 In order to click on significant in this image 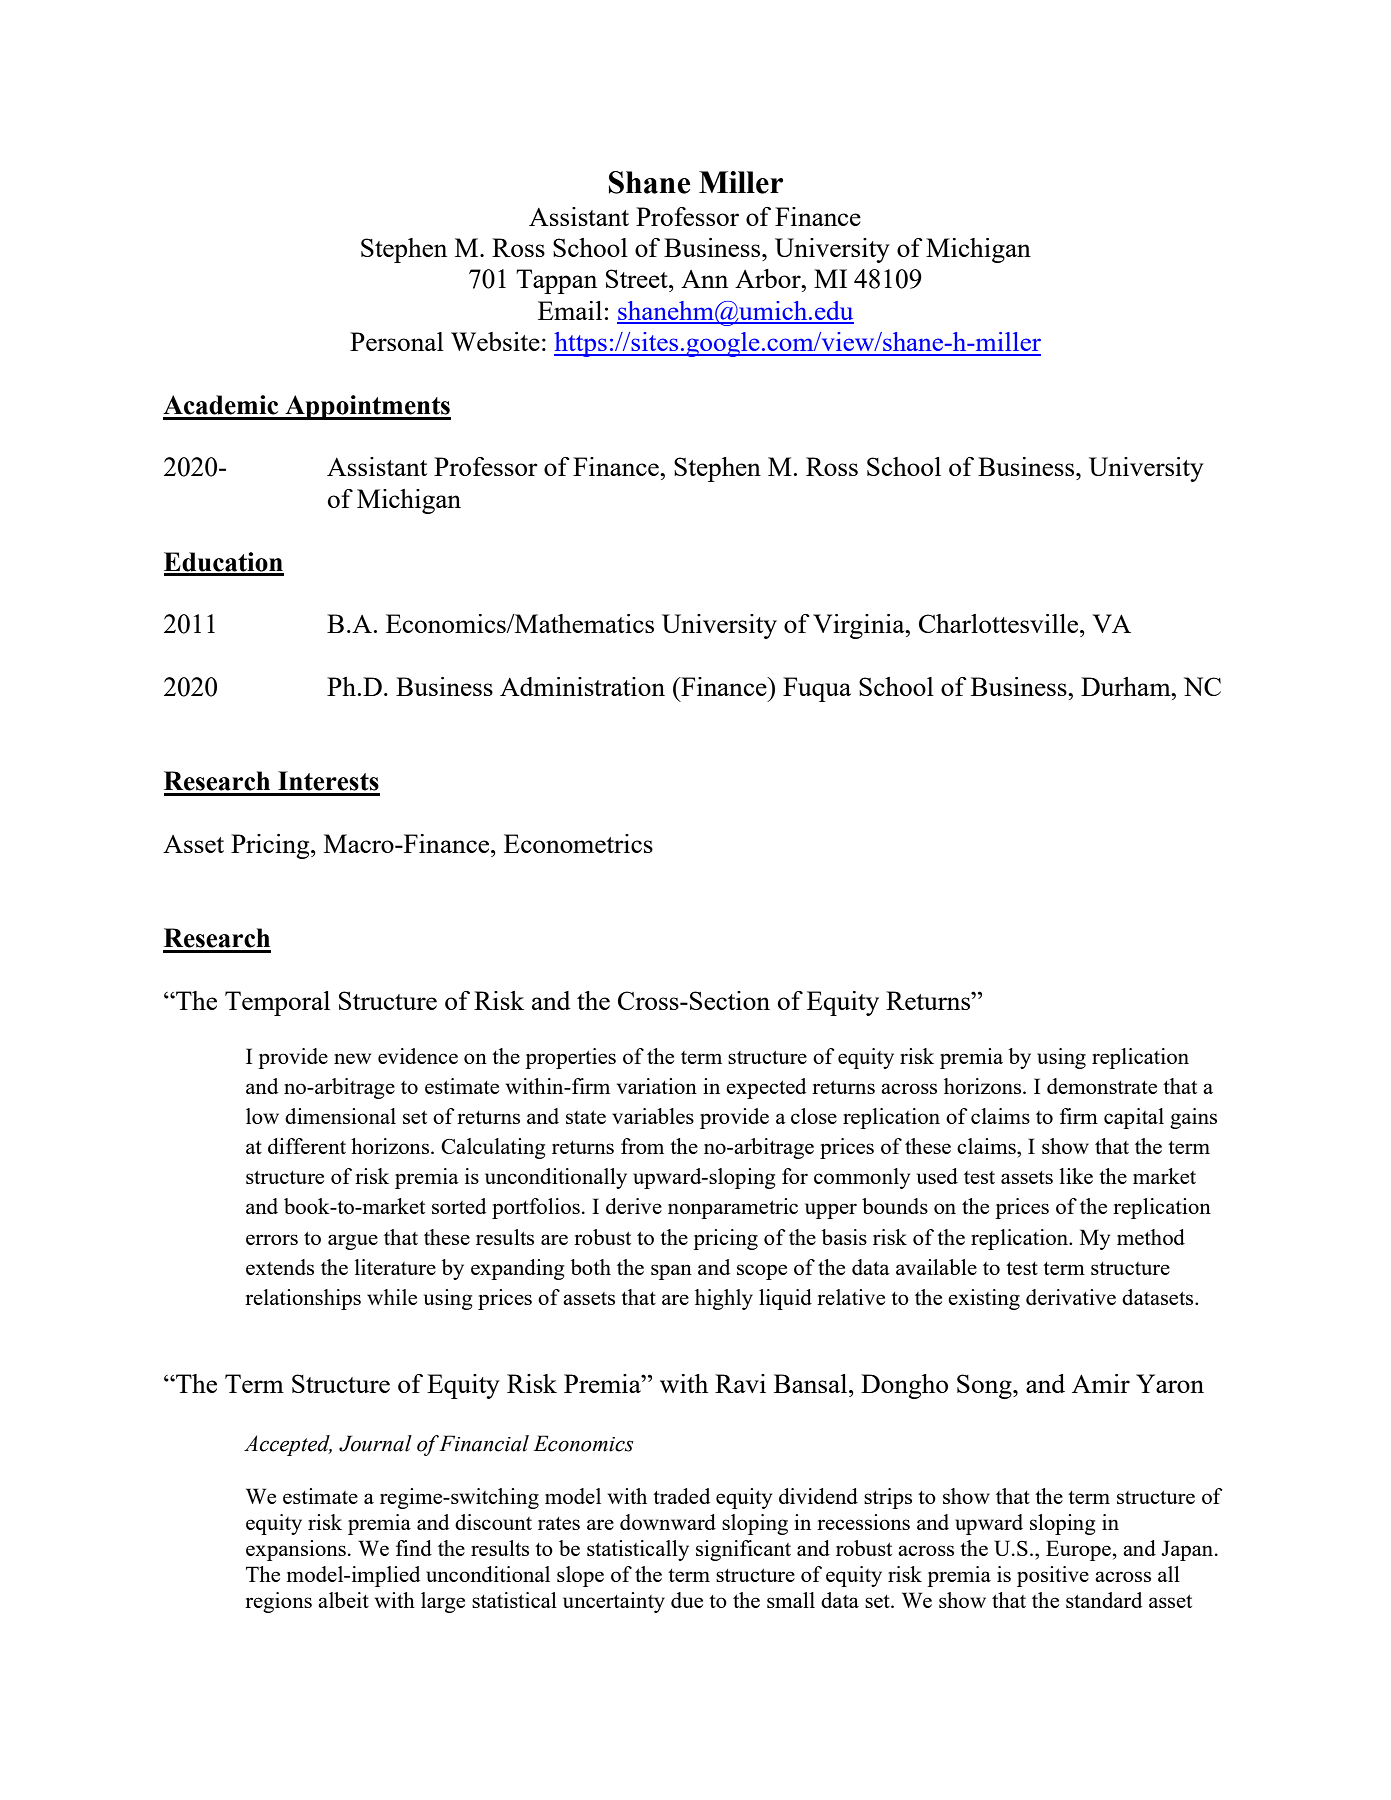, I will do `click(743, 1550)`.
